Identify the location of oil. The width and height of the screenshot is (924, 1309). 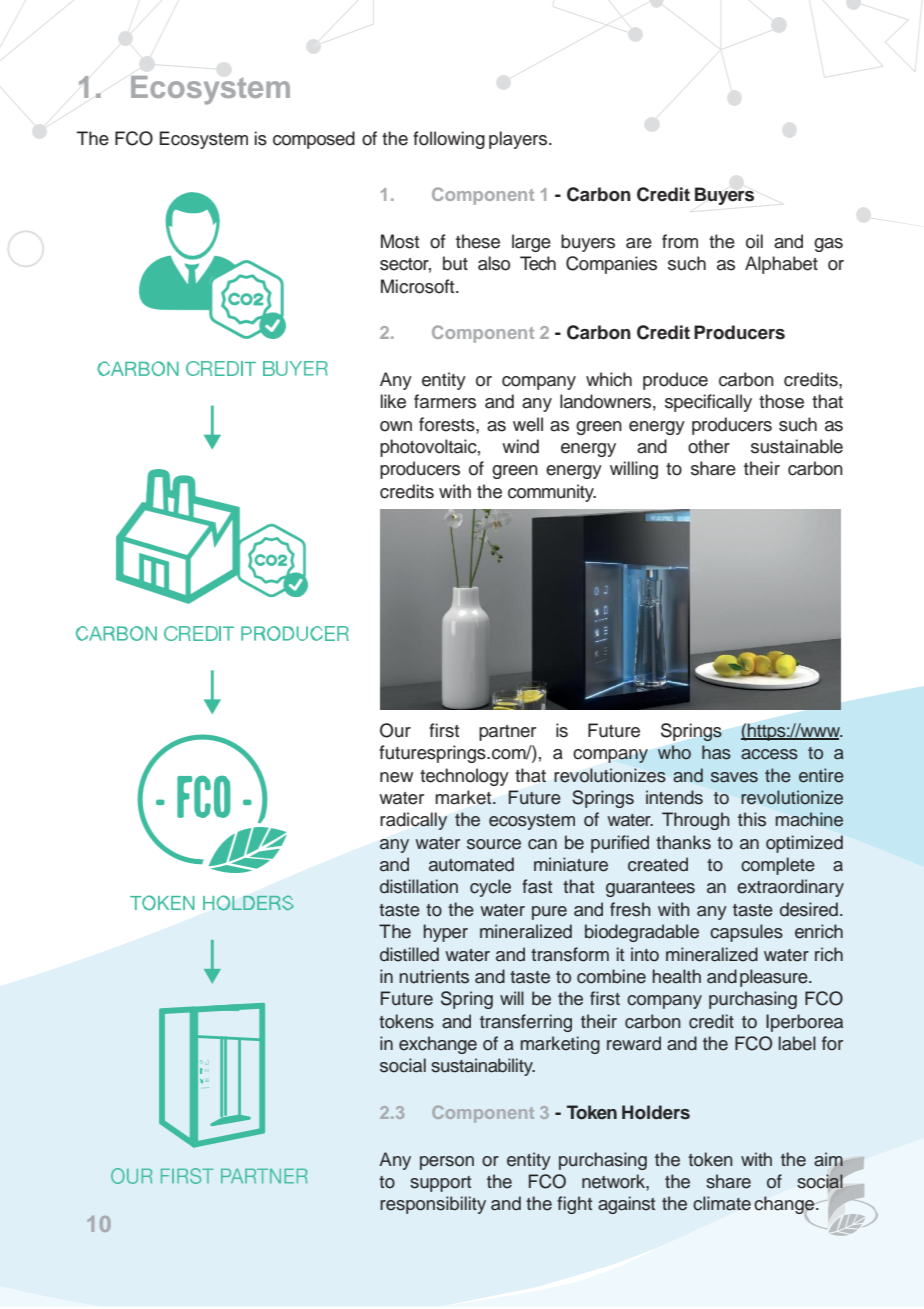
(754, 241).
